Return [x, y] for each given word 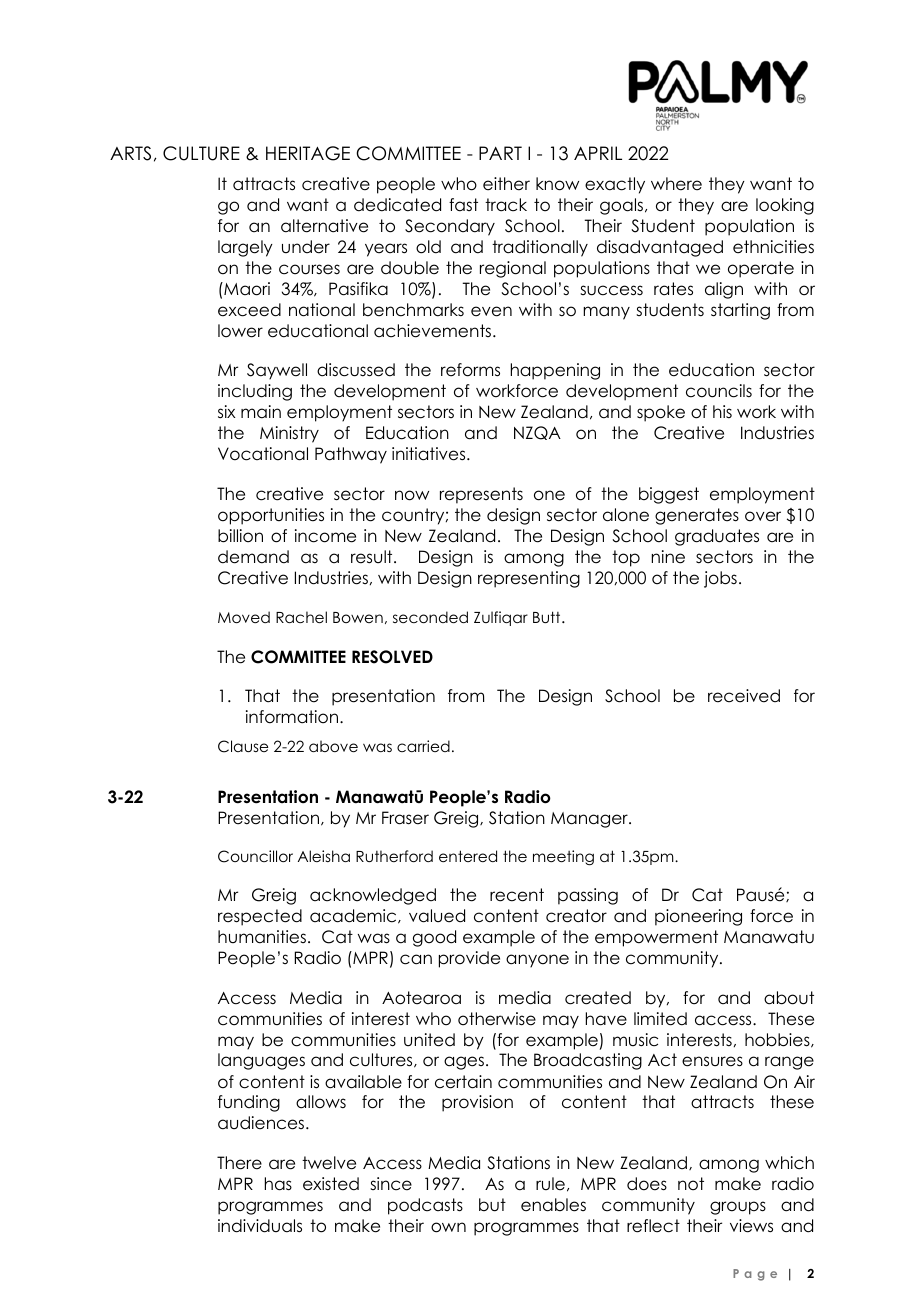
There [239, 1163]
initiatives [430, 454]
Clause [243, 746]
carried [423, 746]
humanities [262, 937]
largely [245, 248]
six [227, 412]
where [676, 184]
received [744, 696]
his [722, 411]
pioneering [698, 917]
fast [463, 205]
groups [738, 1208]
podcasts [425, 1206]
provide [469, 959]
